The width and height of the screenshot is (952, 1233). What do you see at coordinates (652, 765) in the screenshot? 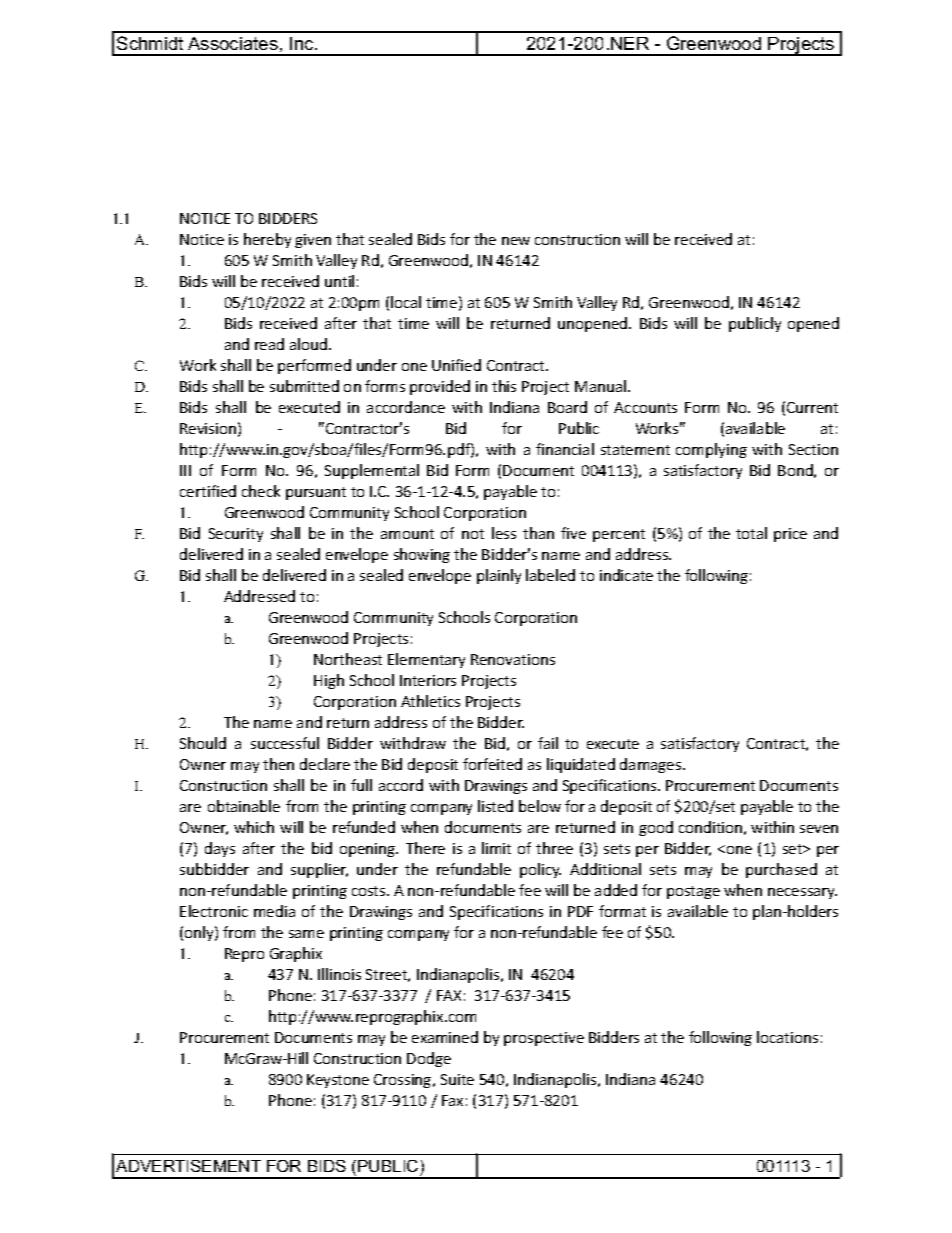
I see `damages` at bounding box center [652, 765].
